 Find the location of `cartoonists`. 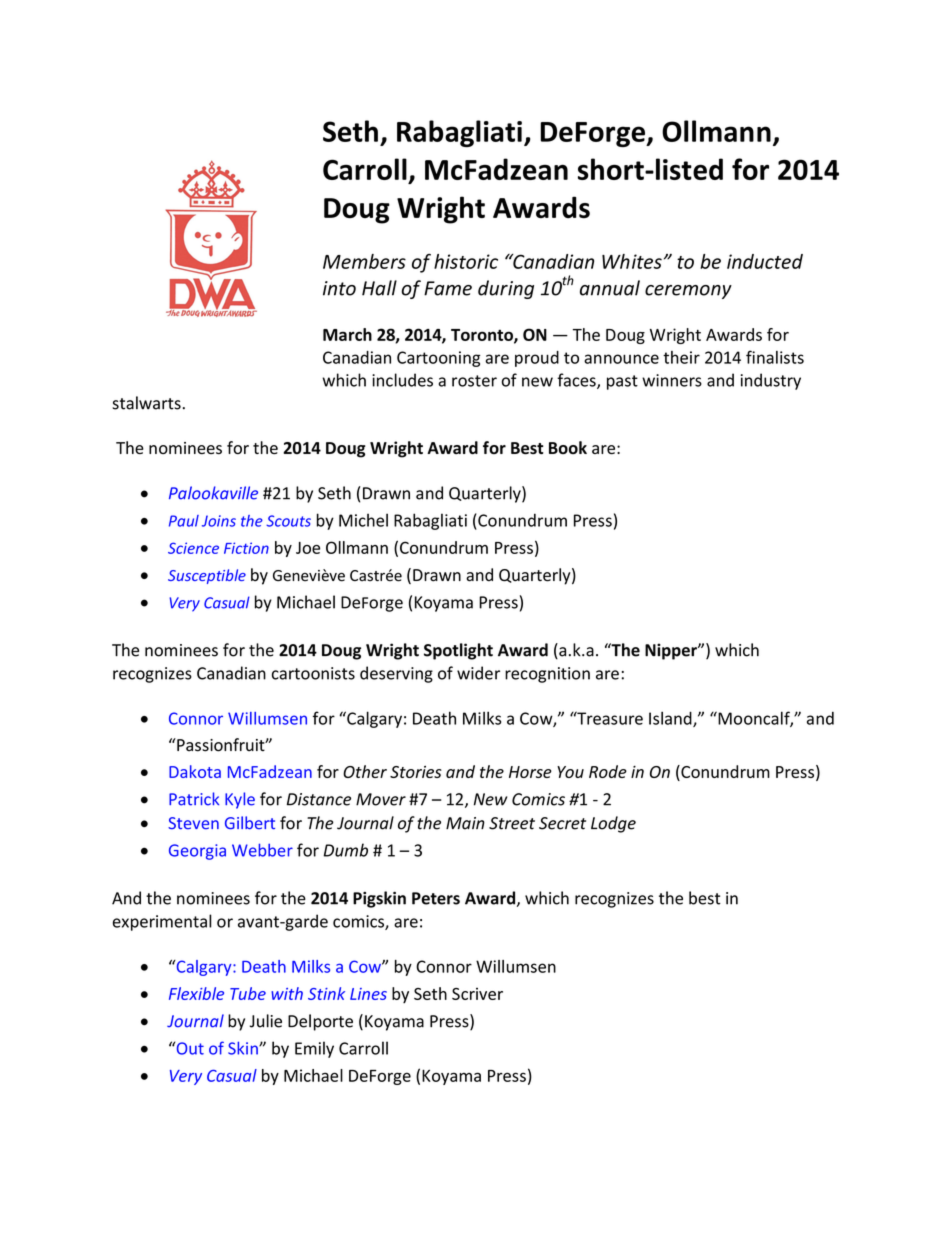

cartoonists is located at coordinates (313, 673).
